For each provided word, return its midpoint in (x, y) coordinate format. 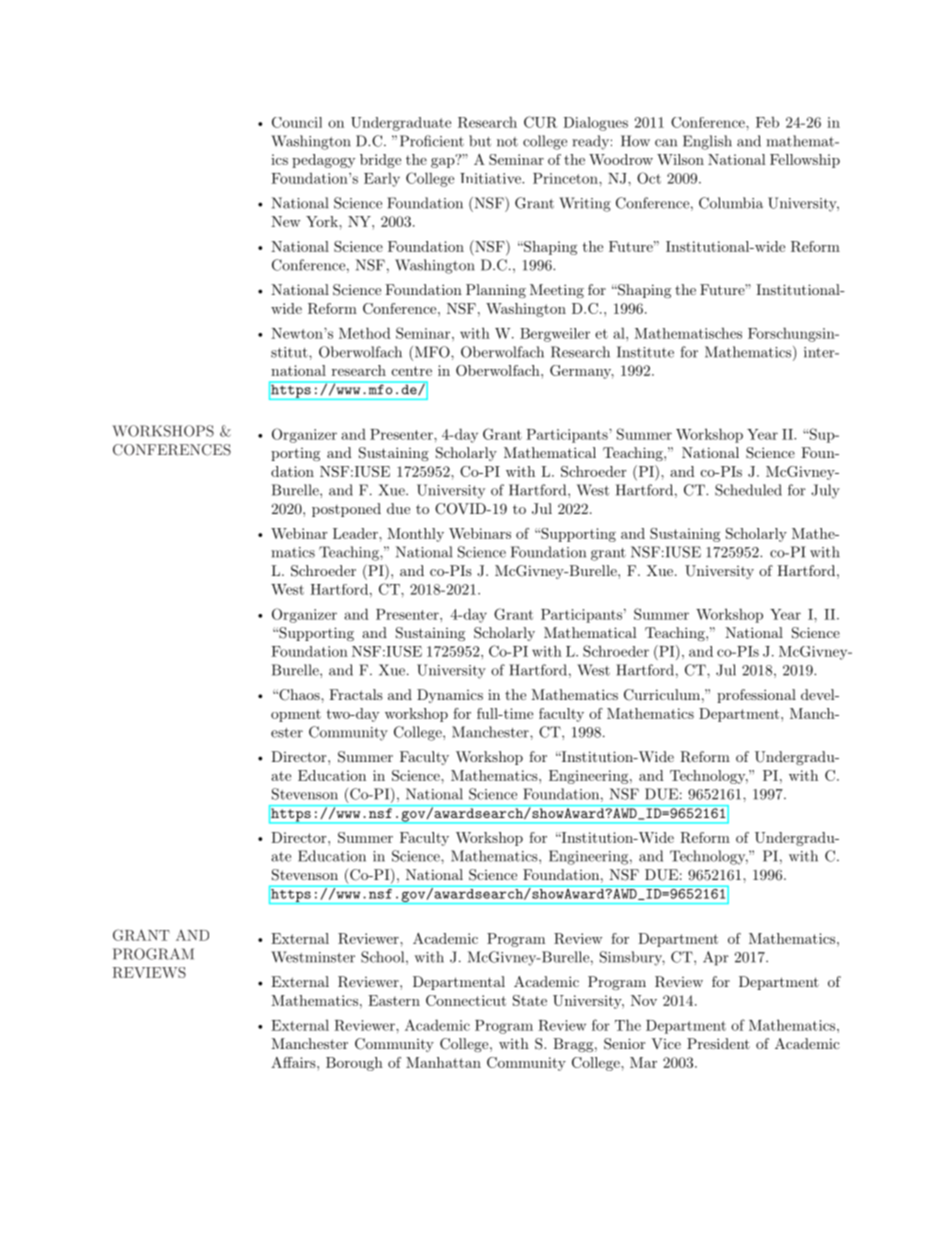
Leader (356, 533)
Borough (354, 1064)
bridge (380, 161)
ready (590, 142)
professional (756, 696)
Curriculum (662, 695)
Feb (767, 122)
